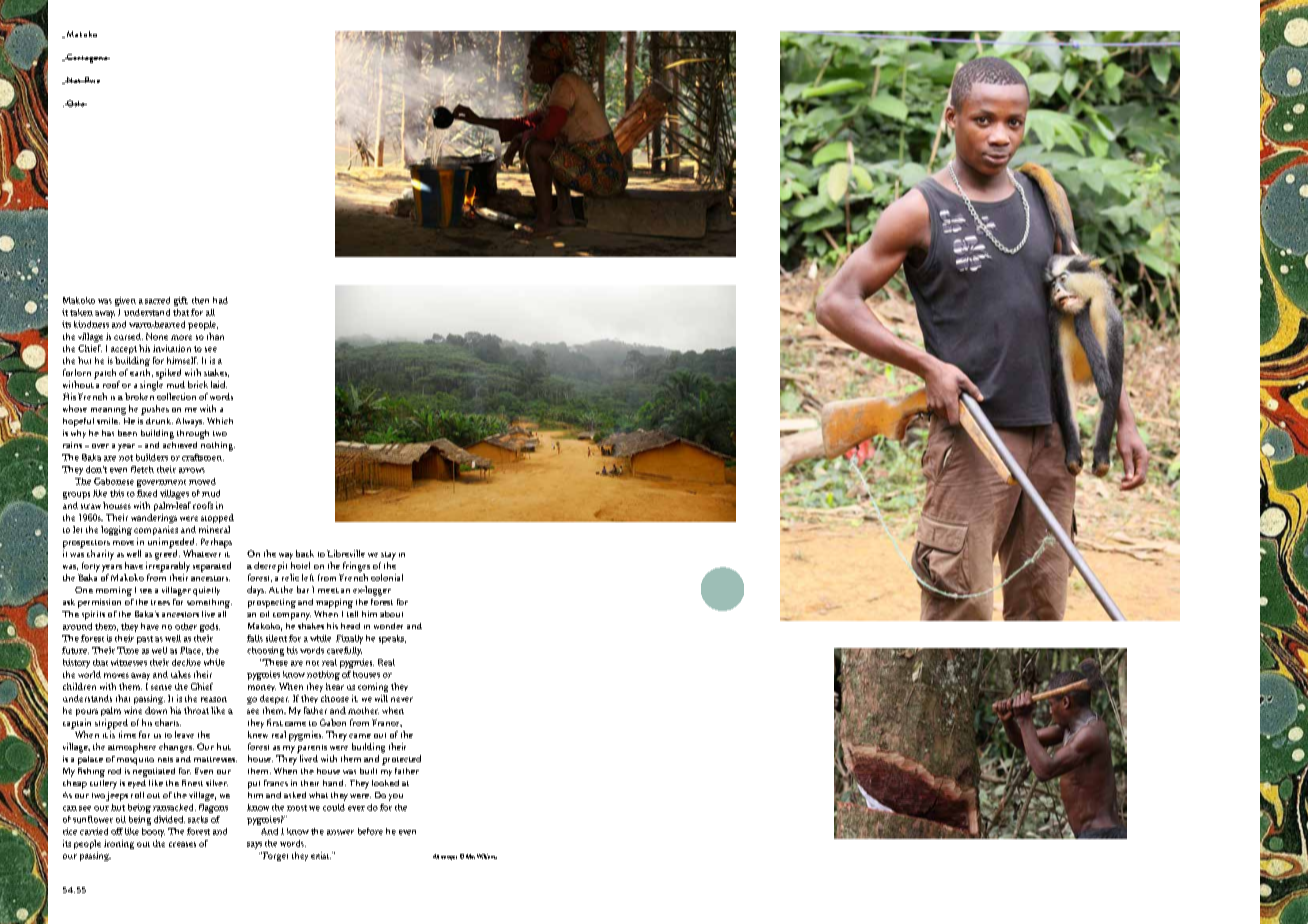 The height and width of the image is (924, 1308). What do you see at coordinates (254, 845) in the image?
I see `says` at bounding box center [254, 845].
